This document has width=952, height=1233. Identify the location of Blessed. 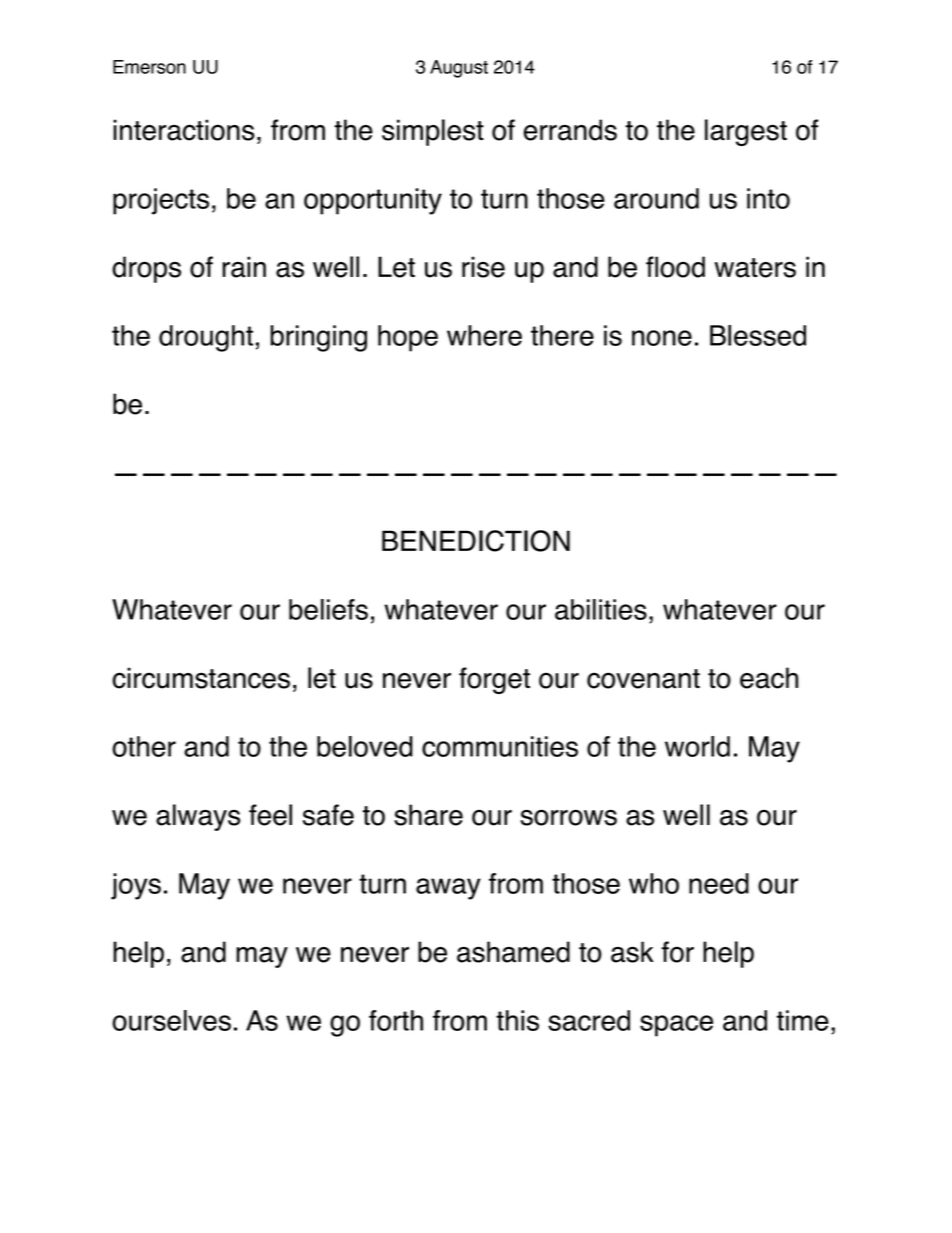
(758, 335).
